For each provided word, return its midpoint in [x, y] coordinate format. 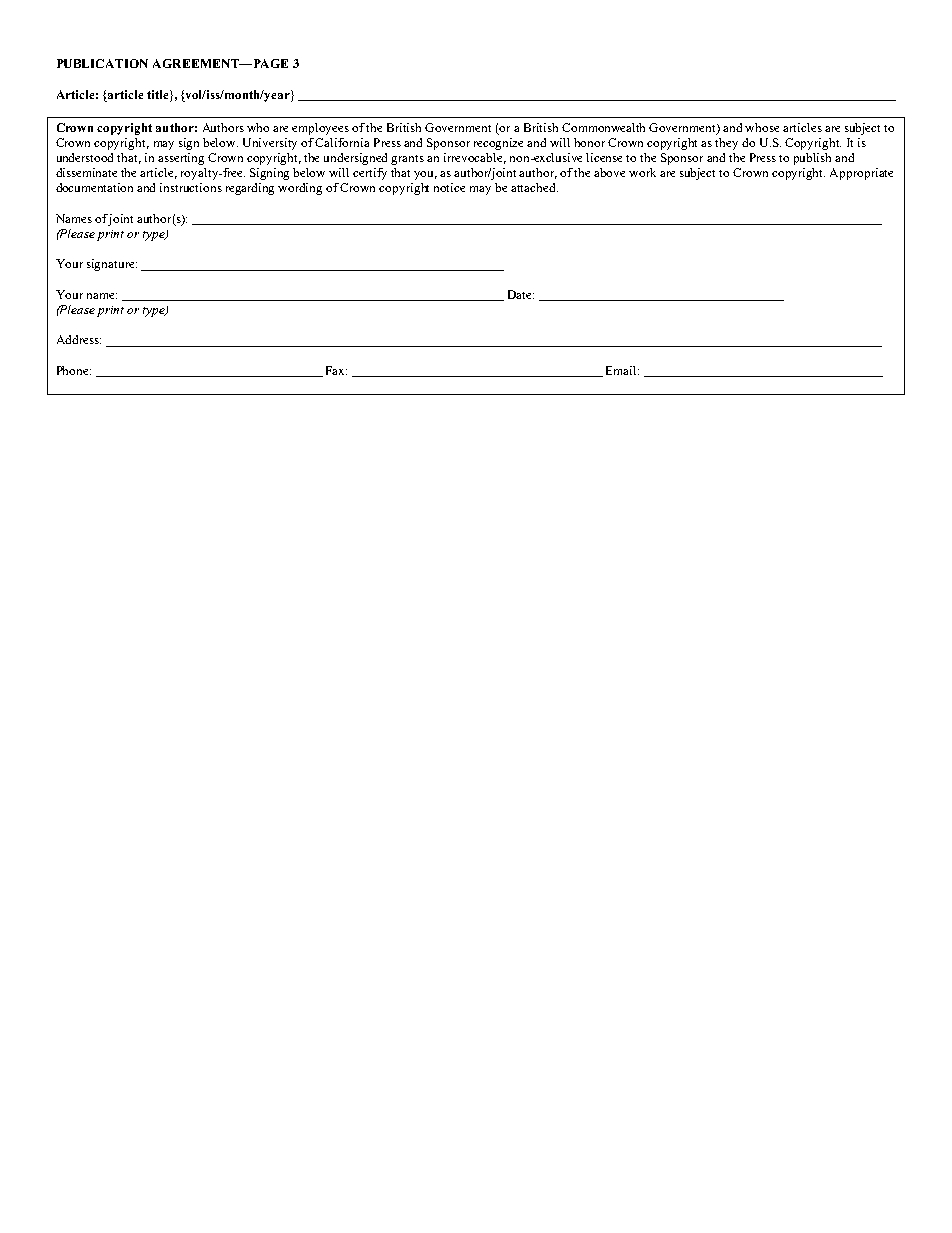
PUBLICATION [102, 63]
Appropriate [861, 174]
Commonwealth [603, 127]
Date [521, 294]
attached [534, 187]
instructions [191, 187]
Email [622, 370]
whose [762, 127]
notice [449, 187]
